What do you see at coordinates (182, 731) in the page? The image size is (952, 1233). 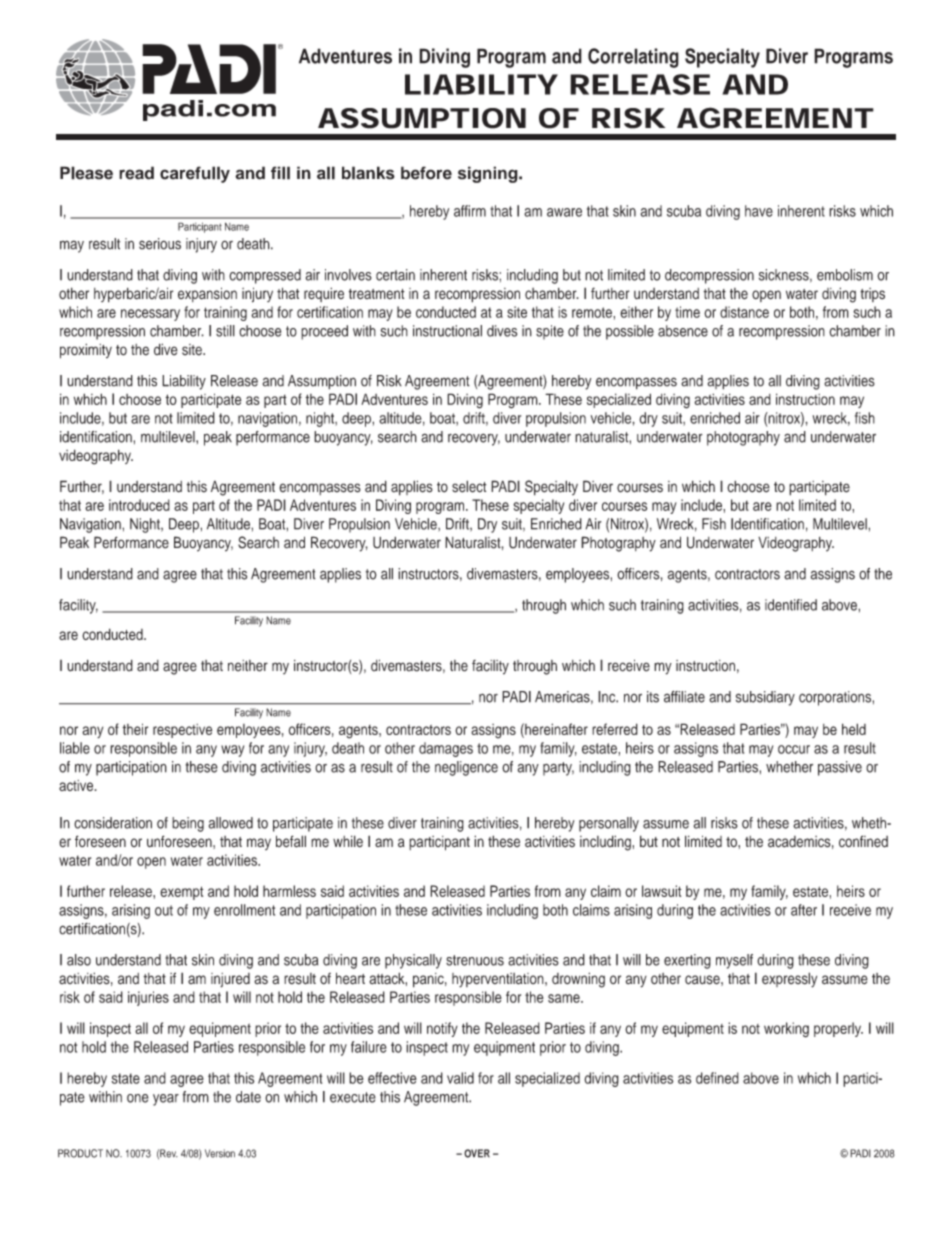 I see `respective` at bounding box center [182, 731].
